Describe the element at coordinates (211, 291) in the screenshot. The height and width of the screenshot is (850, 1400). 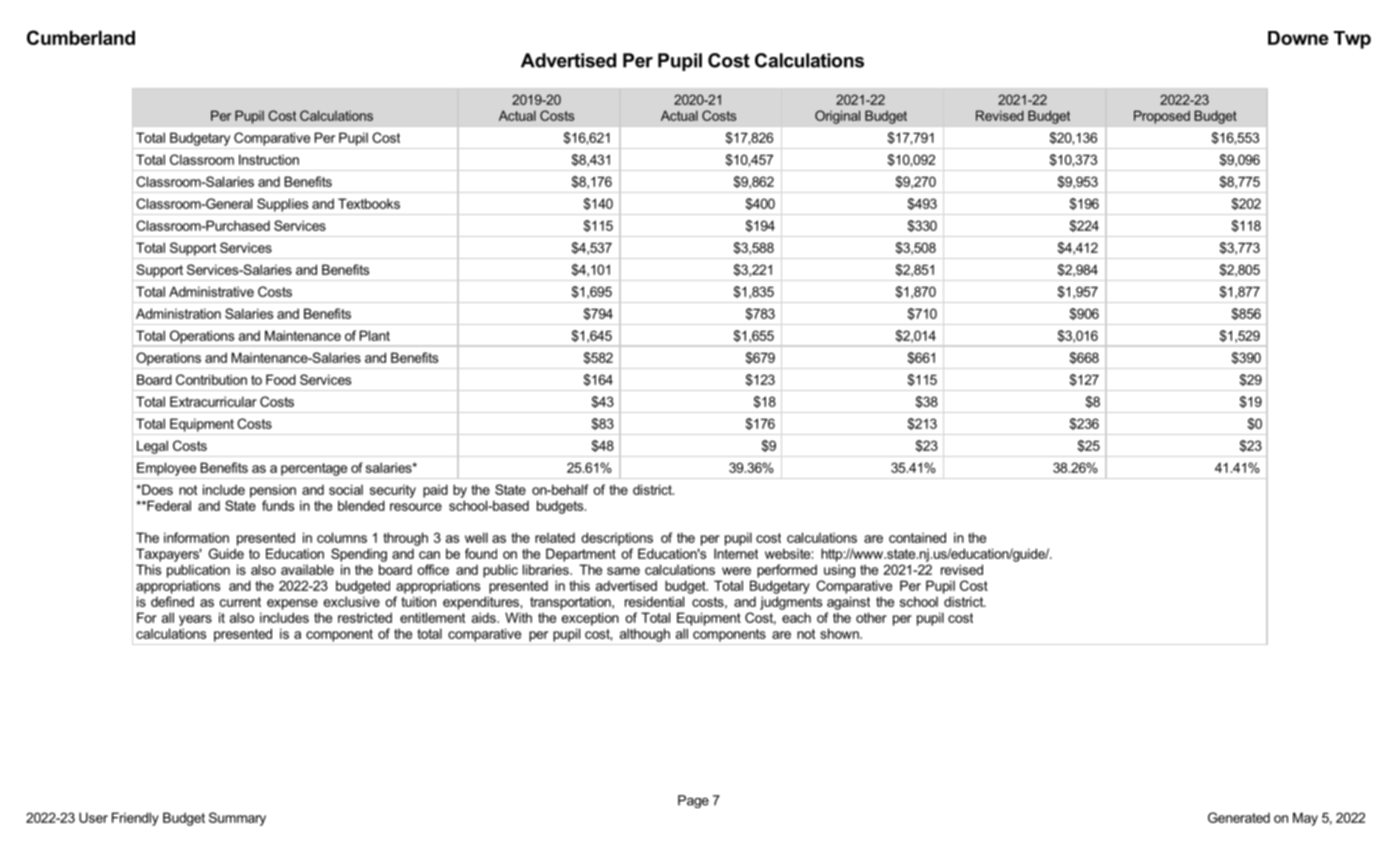
I see `Administrative` at that location.
